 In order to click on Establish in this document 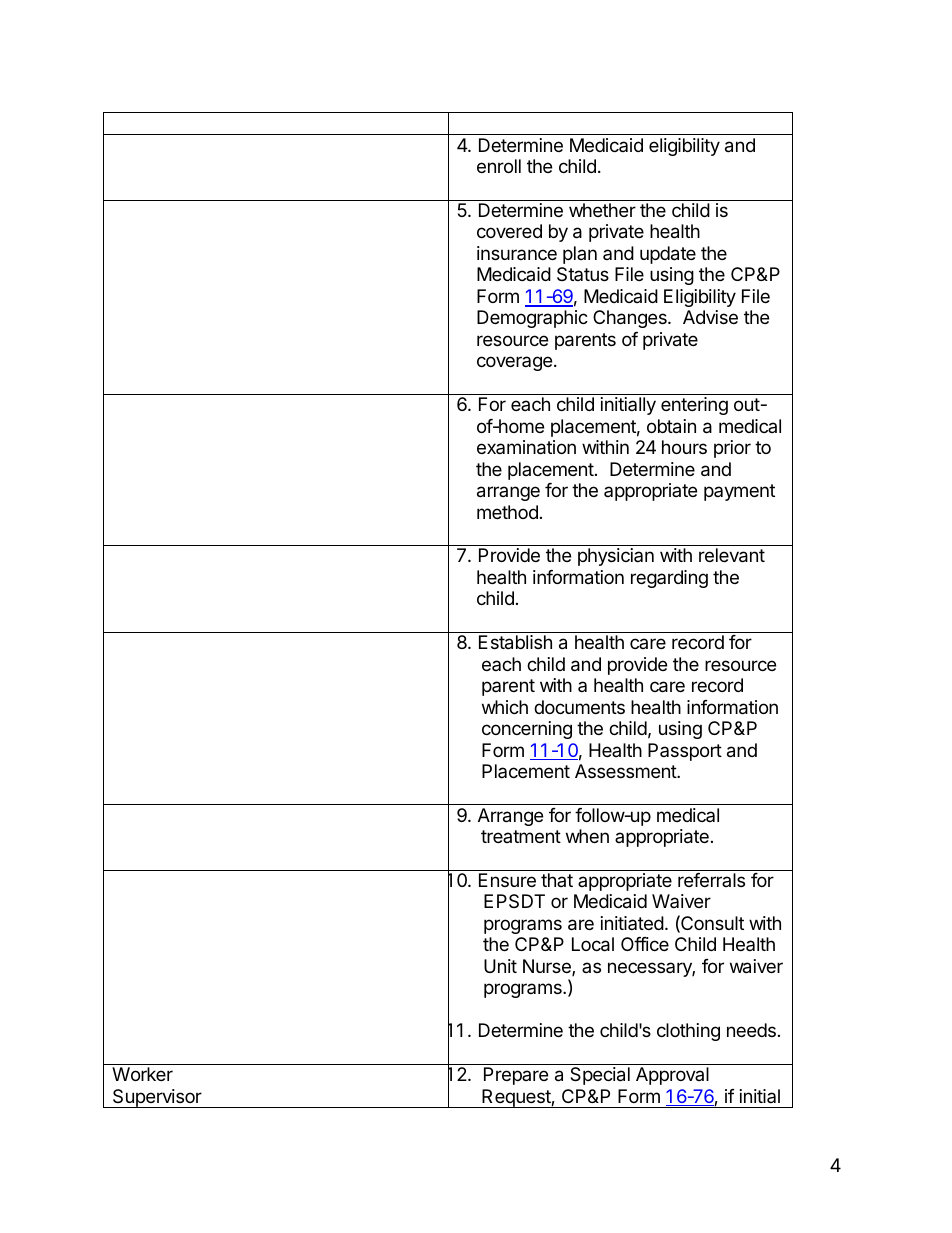, I will do `click(515, 642)`.
